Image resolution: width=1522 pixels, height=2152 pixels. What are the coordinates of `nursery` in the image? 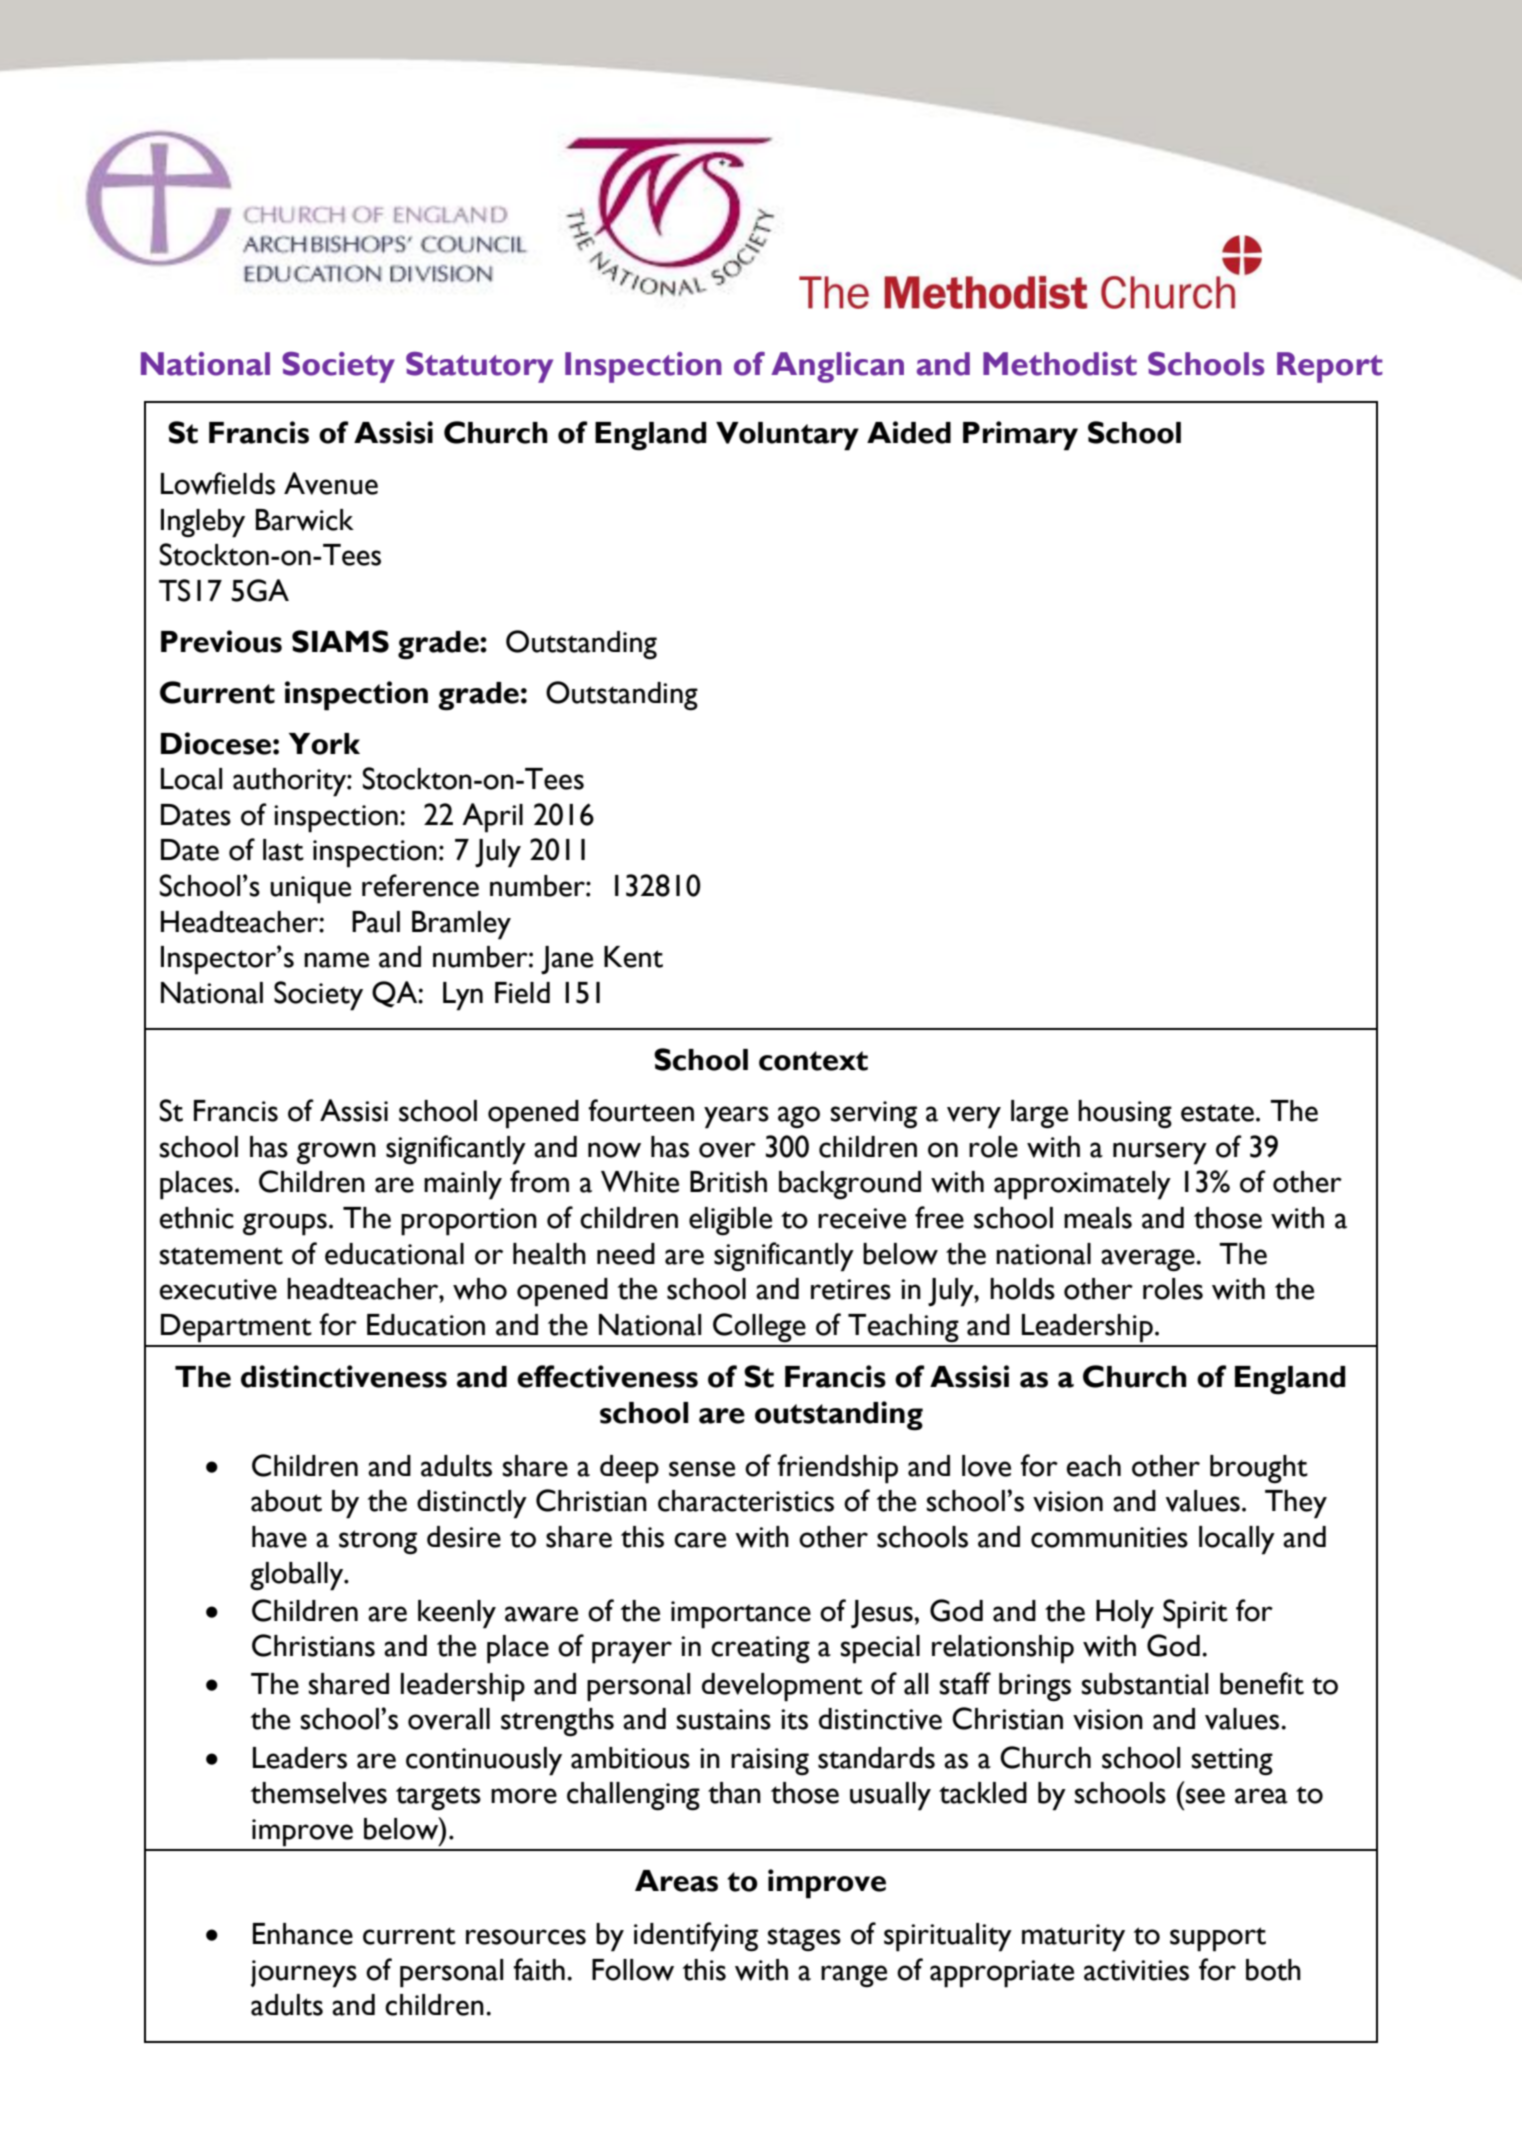 It's located at (1160, 1153).
